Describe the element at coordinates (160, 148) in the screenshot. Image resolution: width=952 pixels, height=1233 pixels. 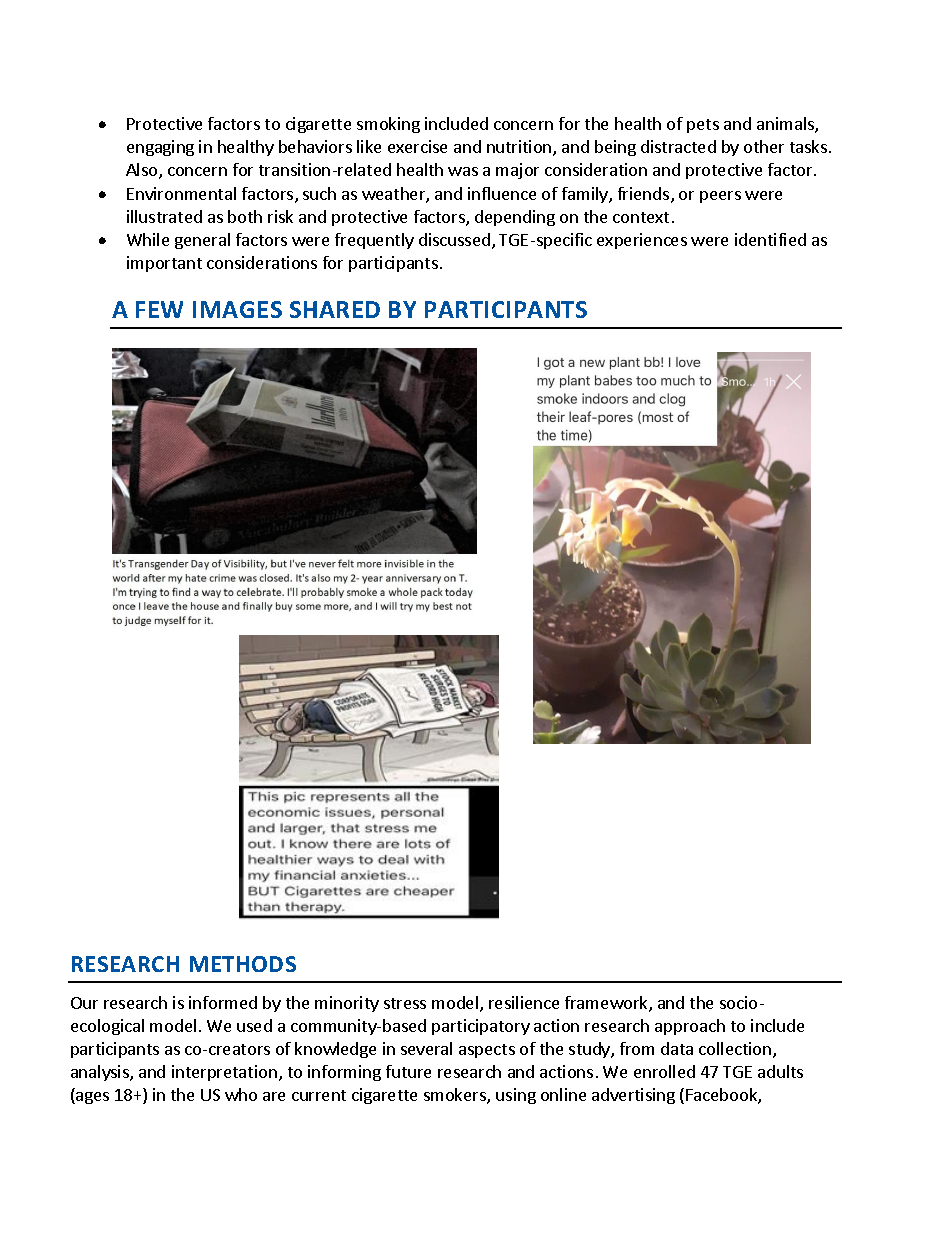
I see `engaging` at that location.
